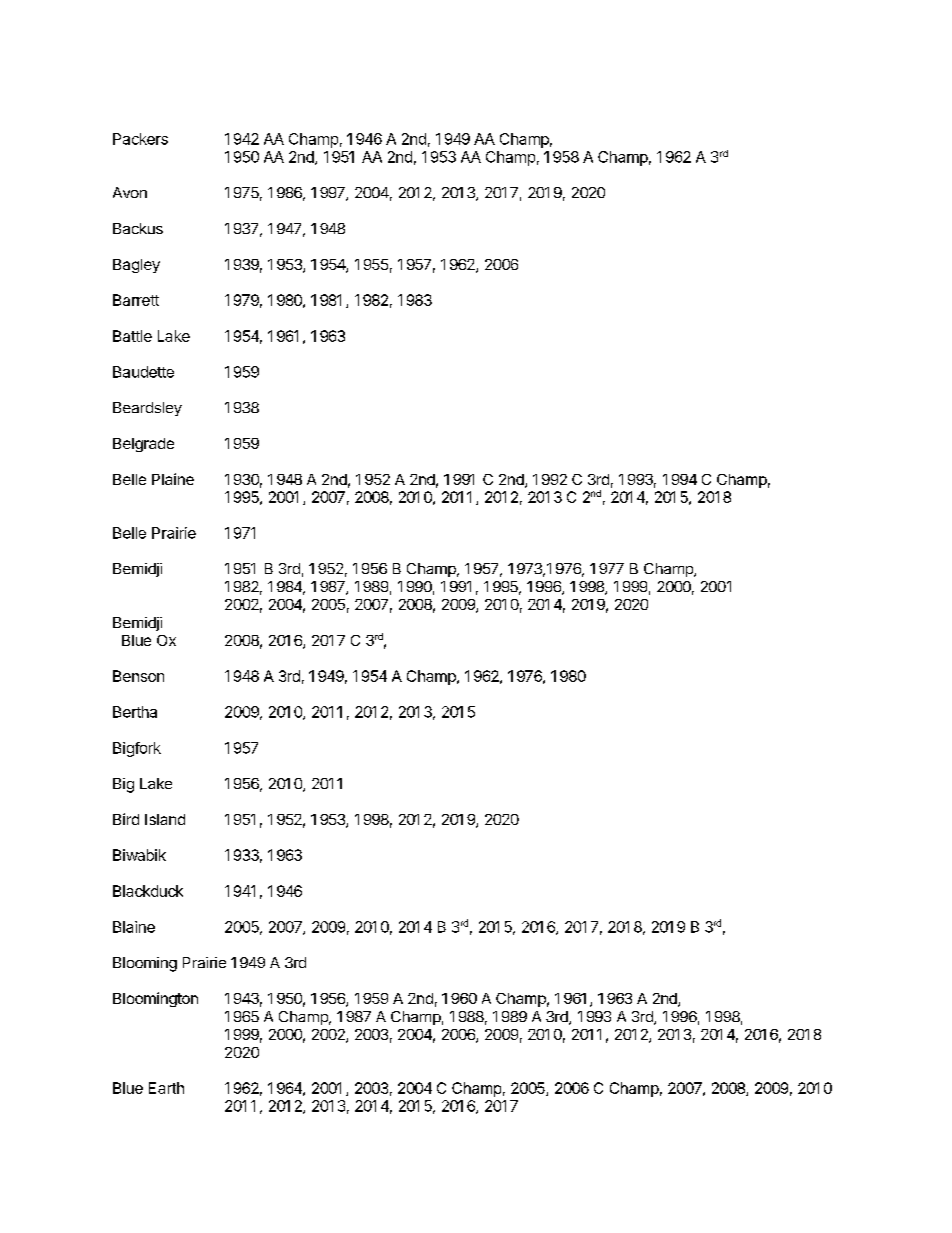 This screenshot has width=952, height=1233. I want to click on Beardsley, so click(147, 409).
